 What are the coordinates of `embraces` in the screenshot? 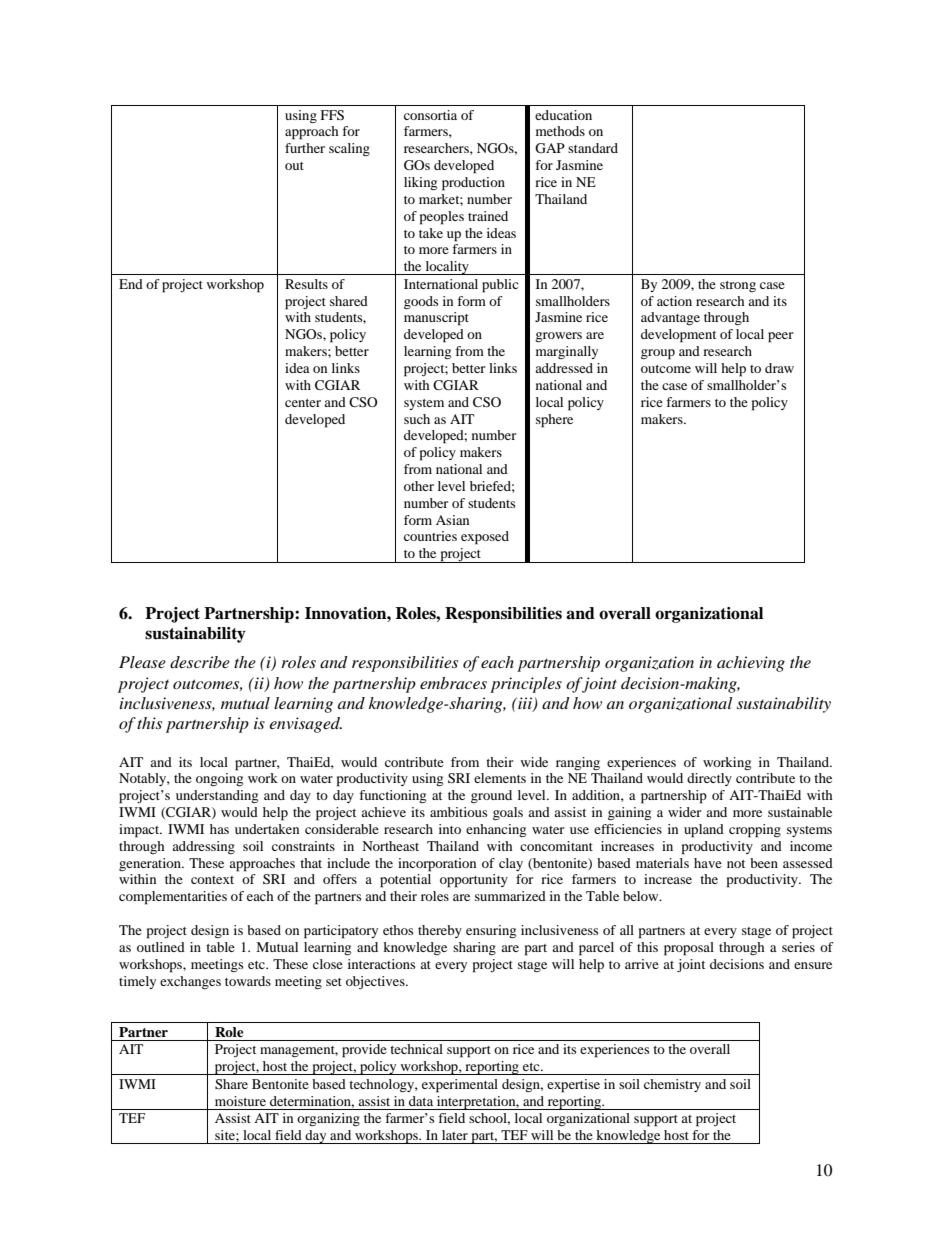 It's located at (453, 683).
